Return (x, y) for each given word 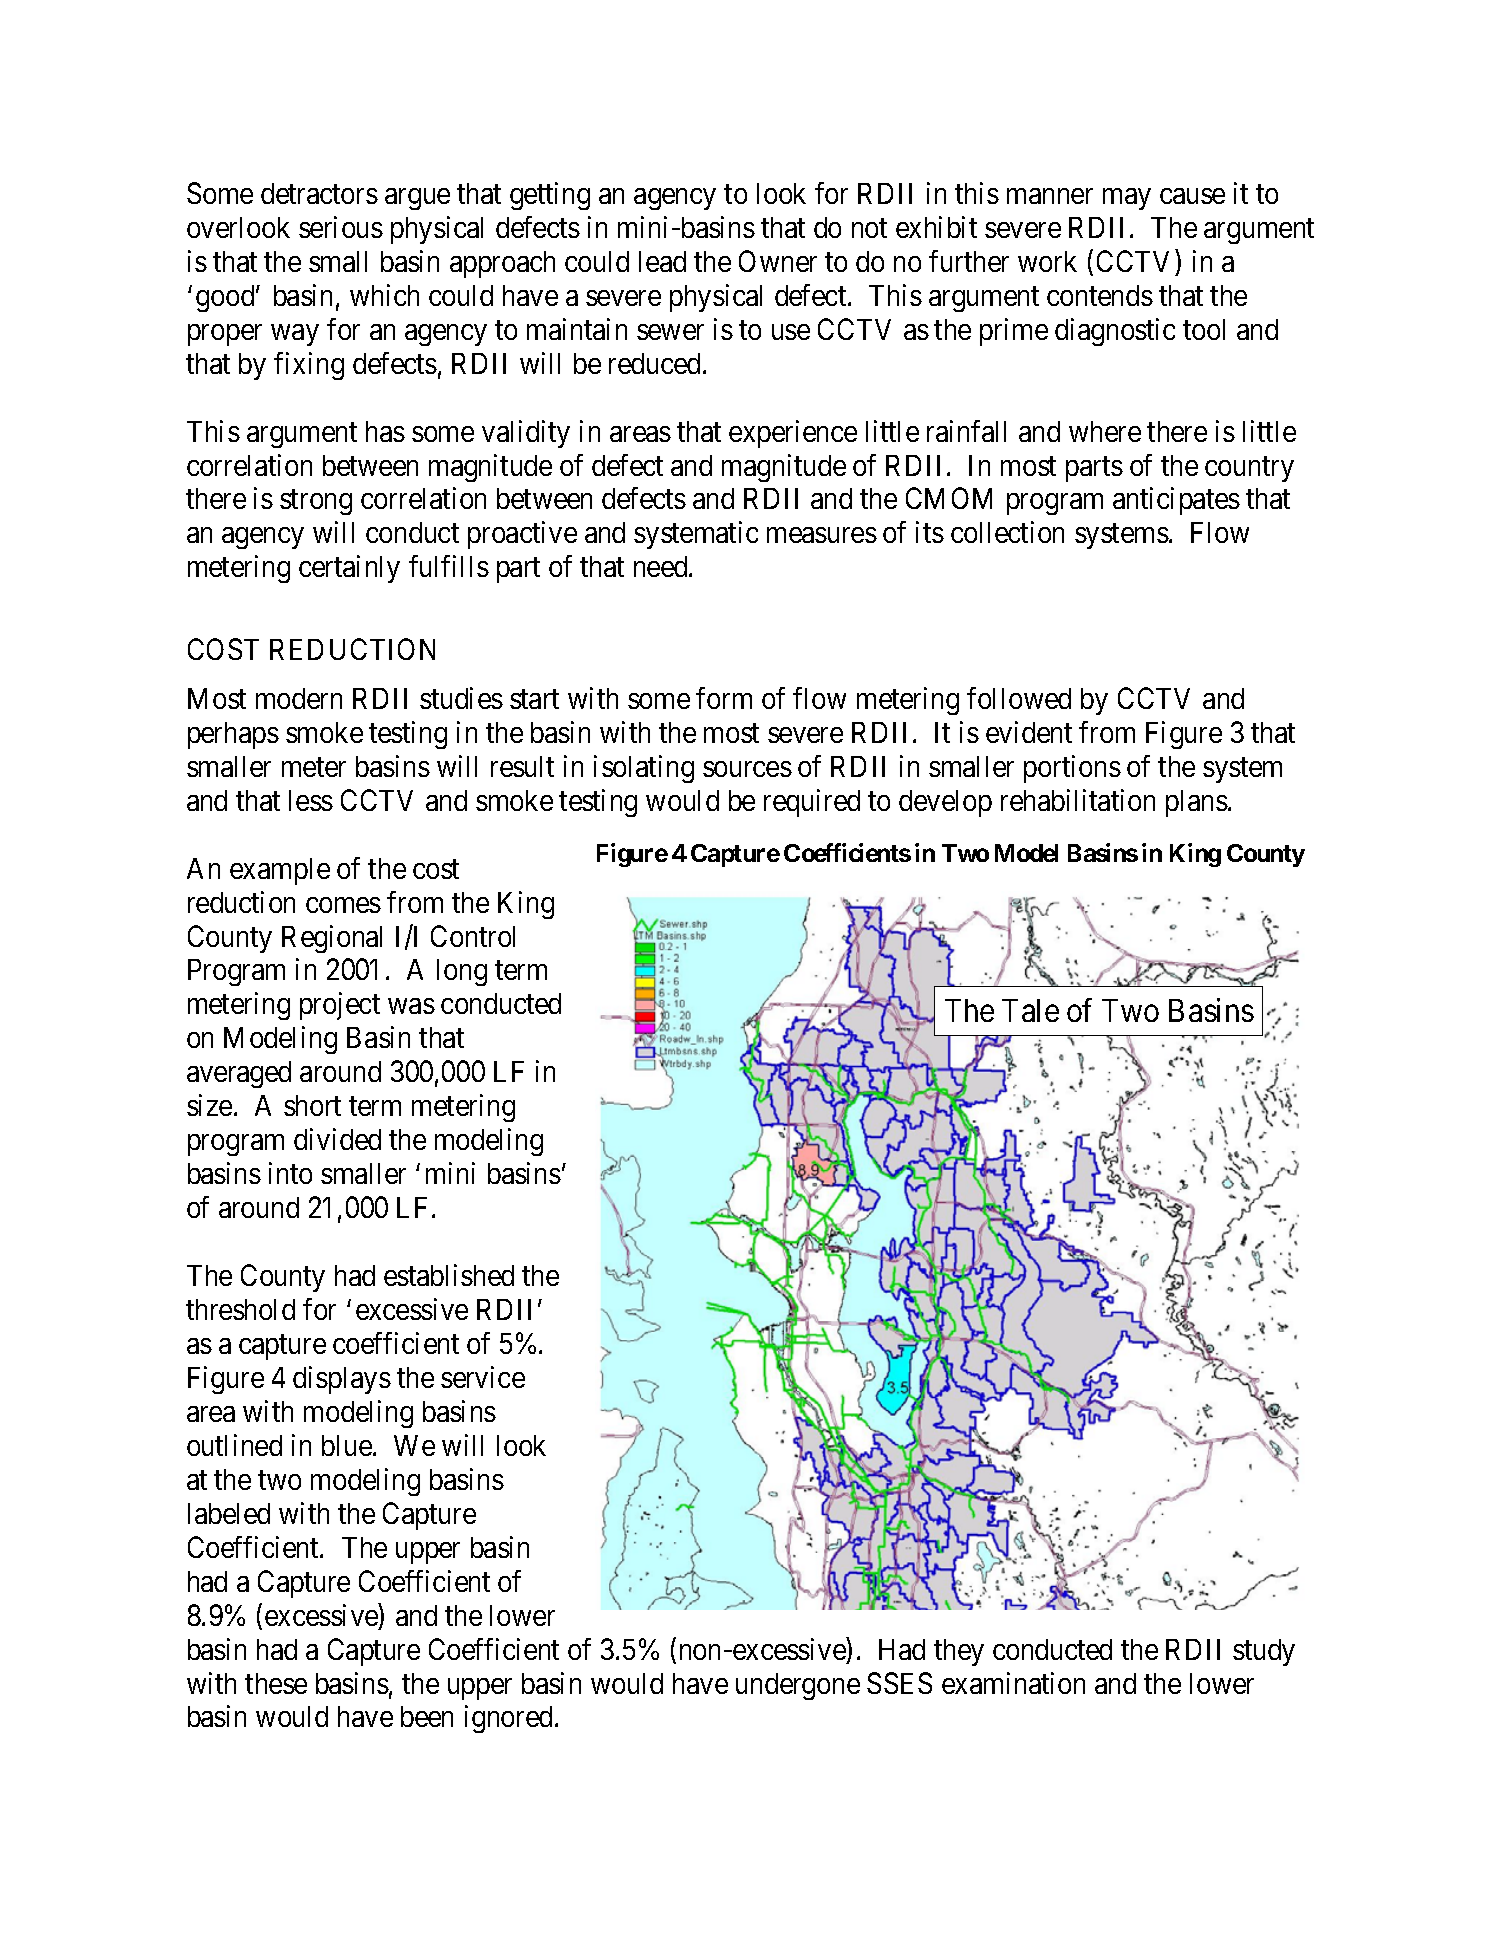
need (662, 566)
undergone (798, 1686)
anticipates (1176, 501)
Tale (1030, 1010)
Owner (778, 261)
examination (1013, 1683)
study (1264, 1652)
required (812, 803)
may (1127, 199)
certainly (349, 569)
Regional (332, 939)
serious (341, 227)
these (276, 1683)
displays (342, 1380)
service (483, 1377)
